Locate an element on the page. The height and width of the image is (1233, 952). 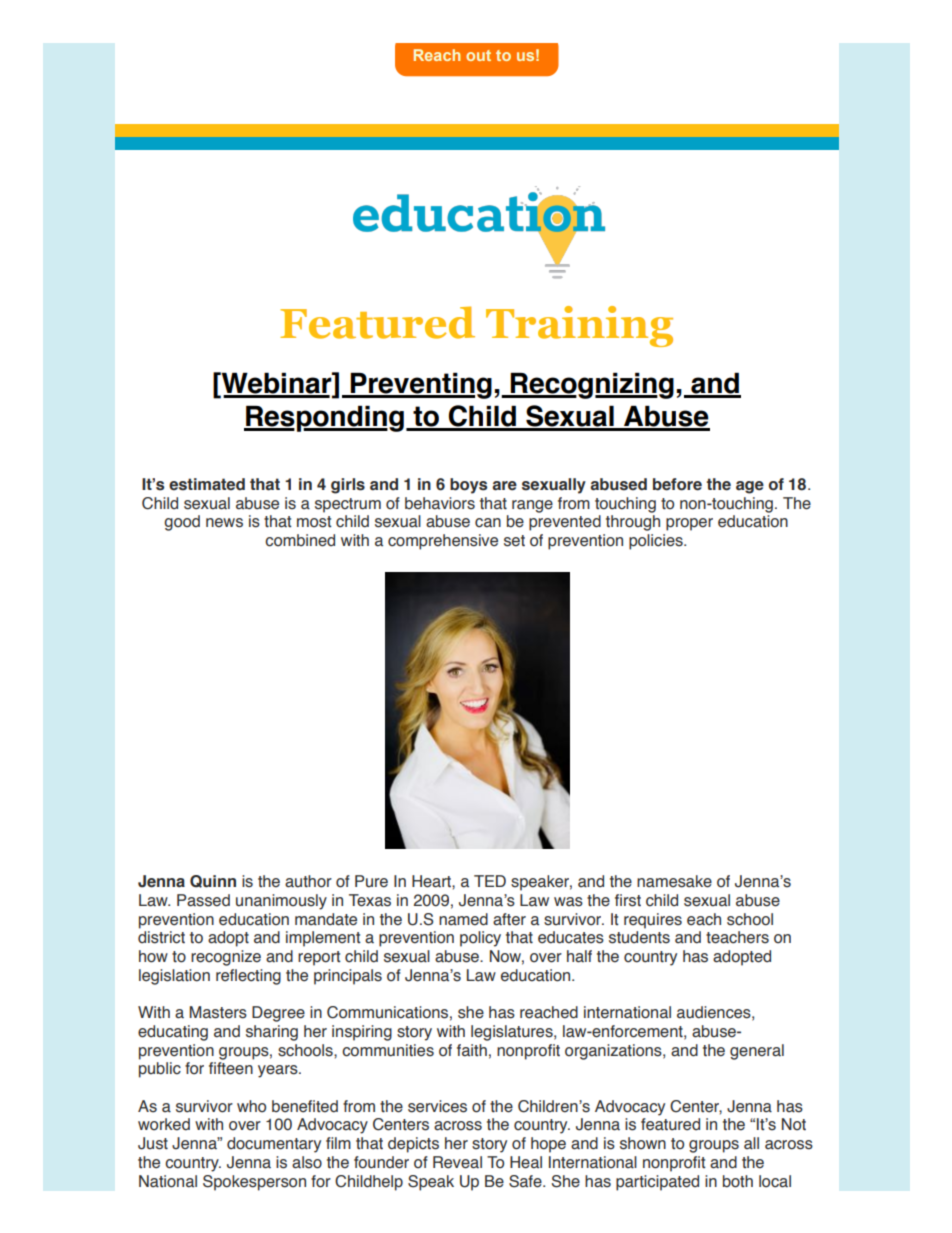
age is located at coordinates (750, 487).
